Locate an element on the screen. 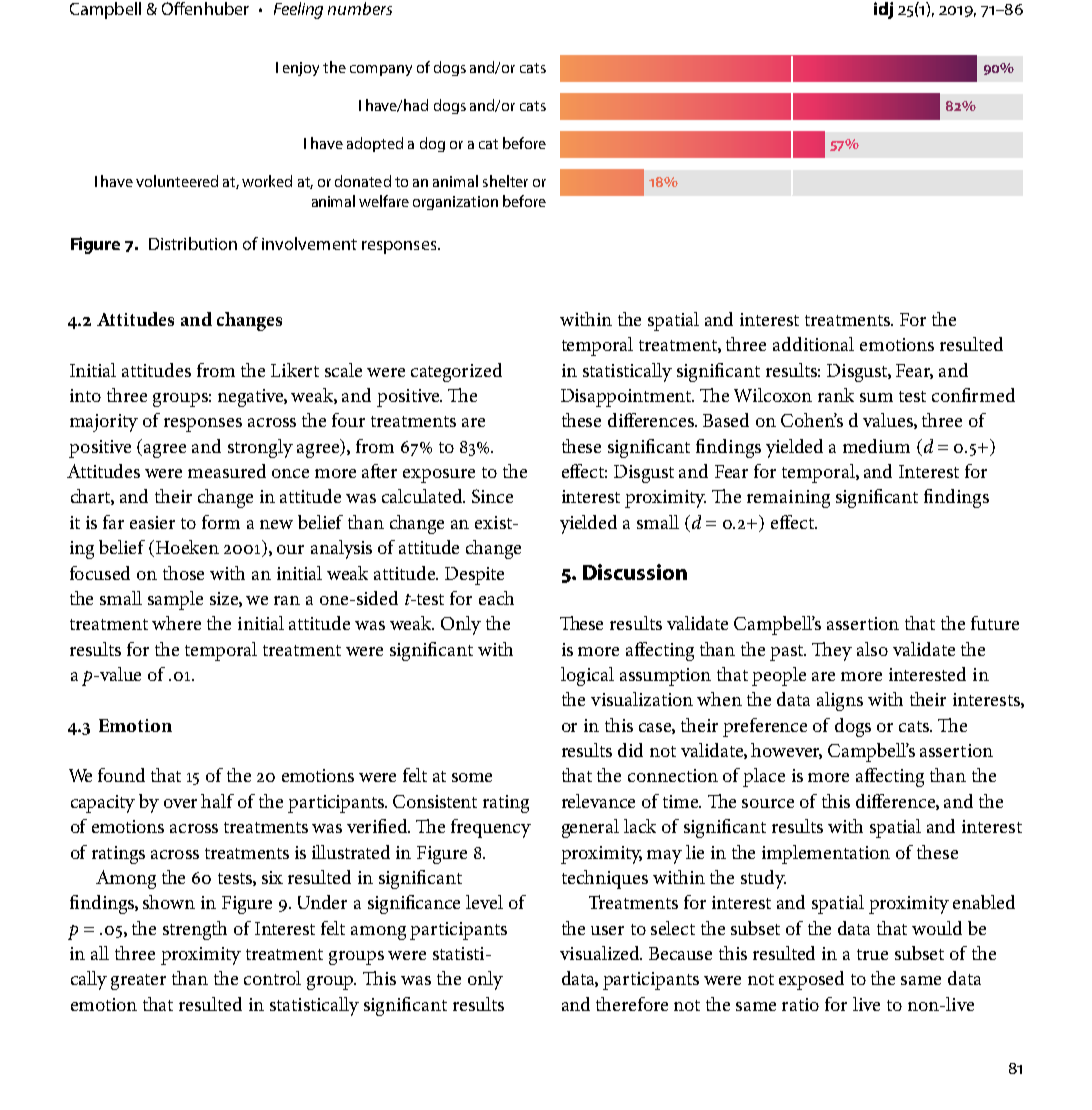 The width and height of the screenshot is (1092, 1110). company is located at coordinates (381, 70).
